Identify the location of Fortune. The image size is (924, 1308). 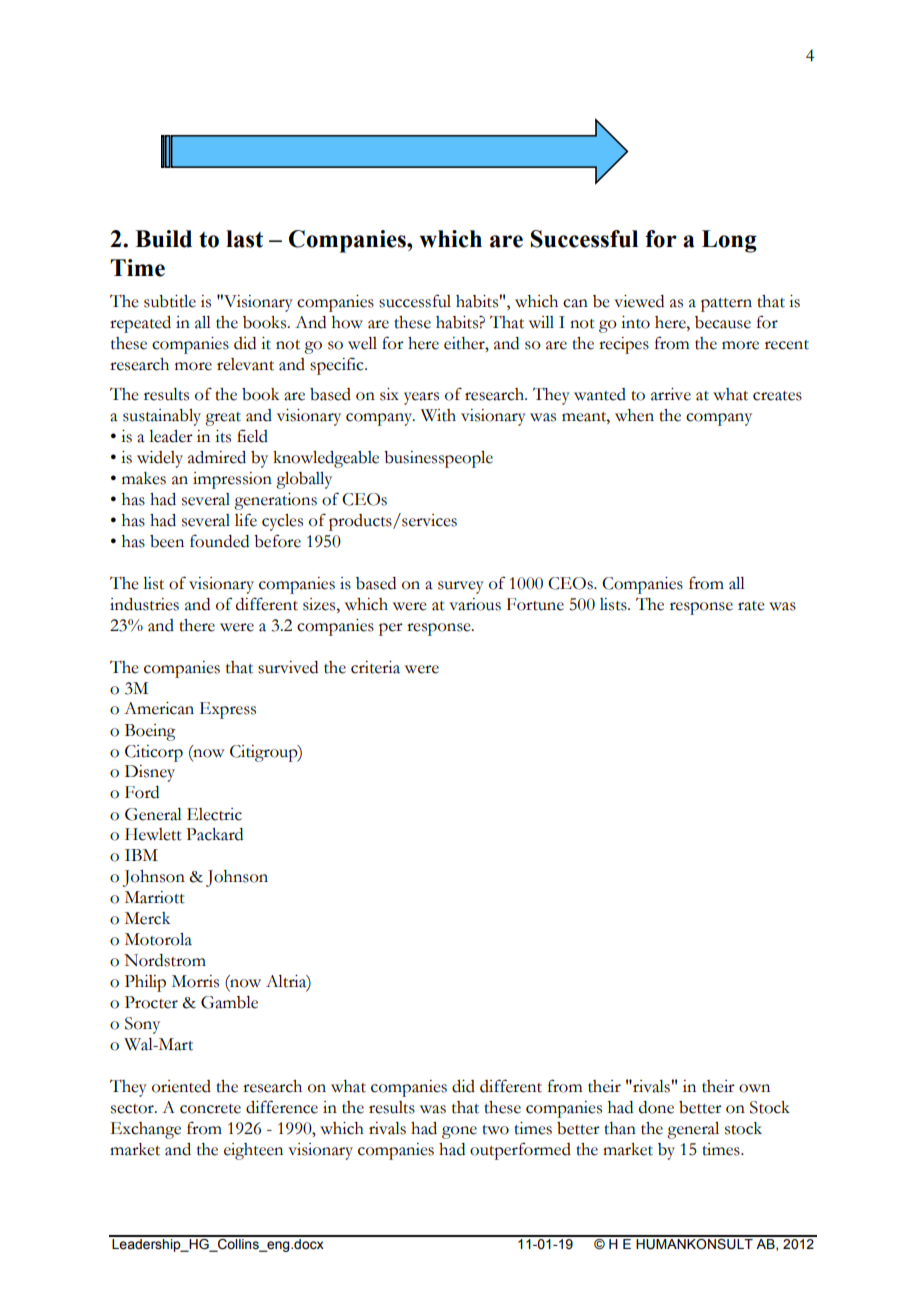
(535, 604).
